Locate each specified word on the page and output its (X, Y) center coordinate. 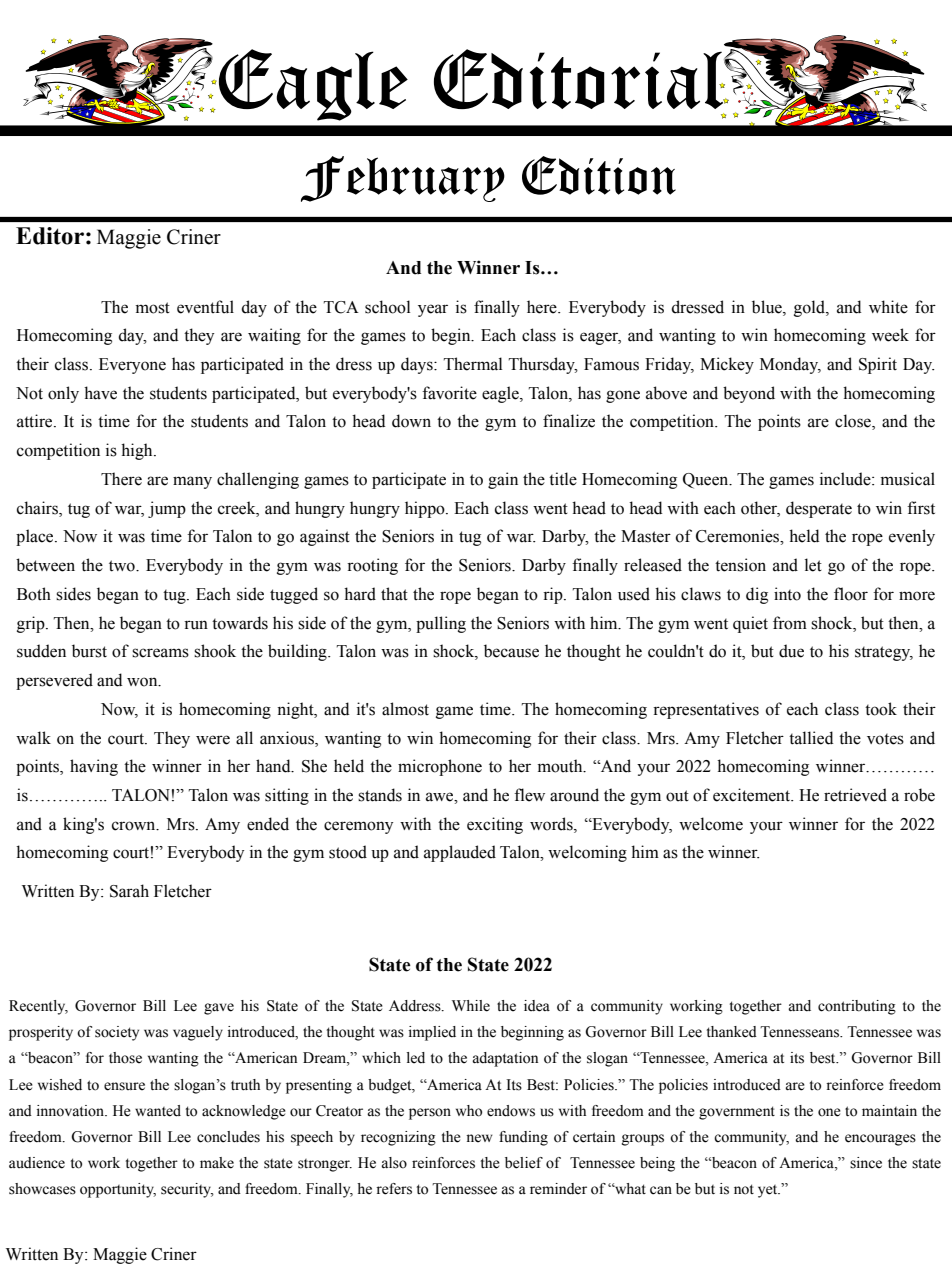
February (403, 179)
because (511, 651)
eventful (205, 307)
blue (768, 307)
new (479, 1138)
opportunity (118, 1190)
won (143, 682)
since (866, 1163)
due (791, 651)
